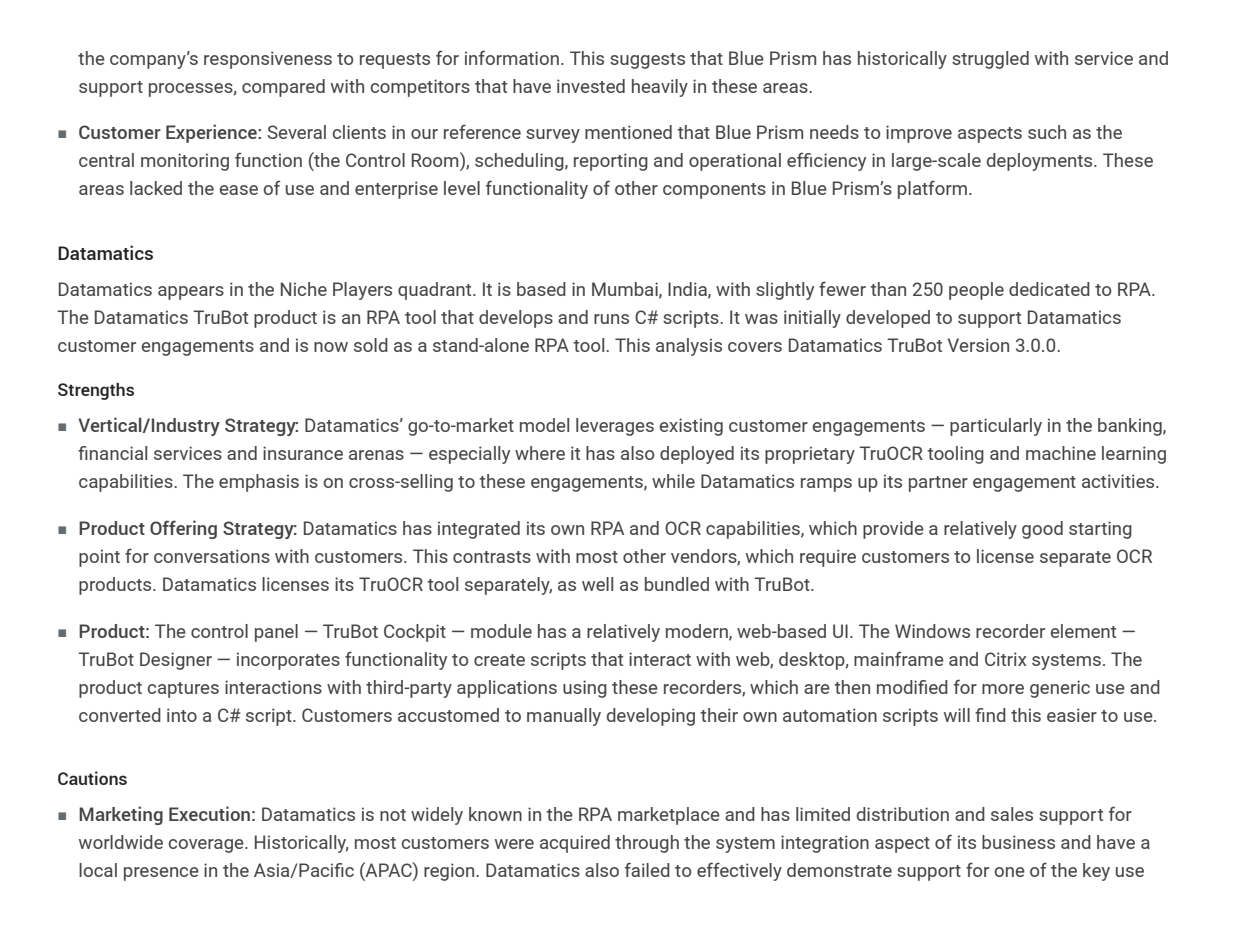 Image resolution: width=1233 pixels, height=952 pixels. What do you see at coordinates (591, 86) in the screenshot?
I see `invested` at bounding box center [591, 86].
